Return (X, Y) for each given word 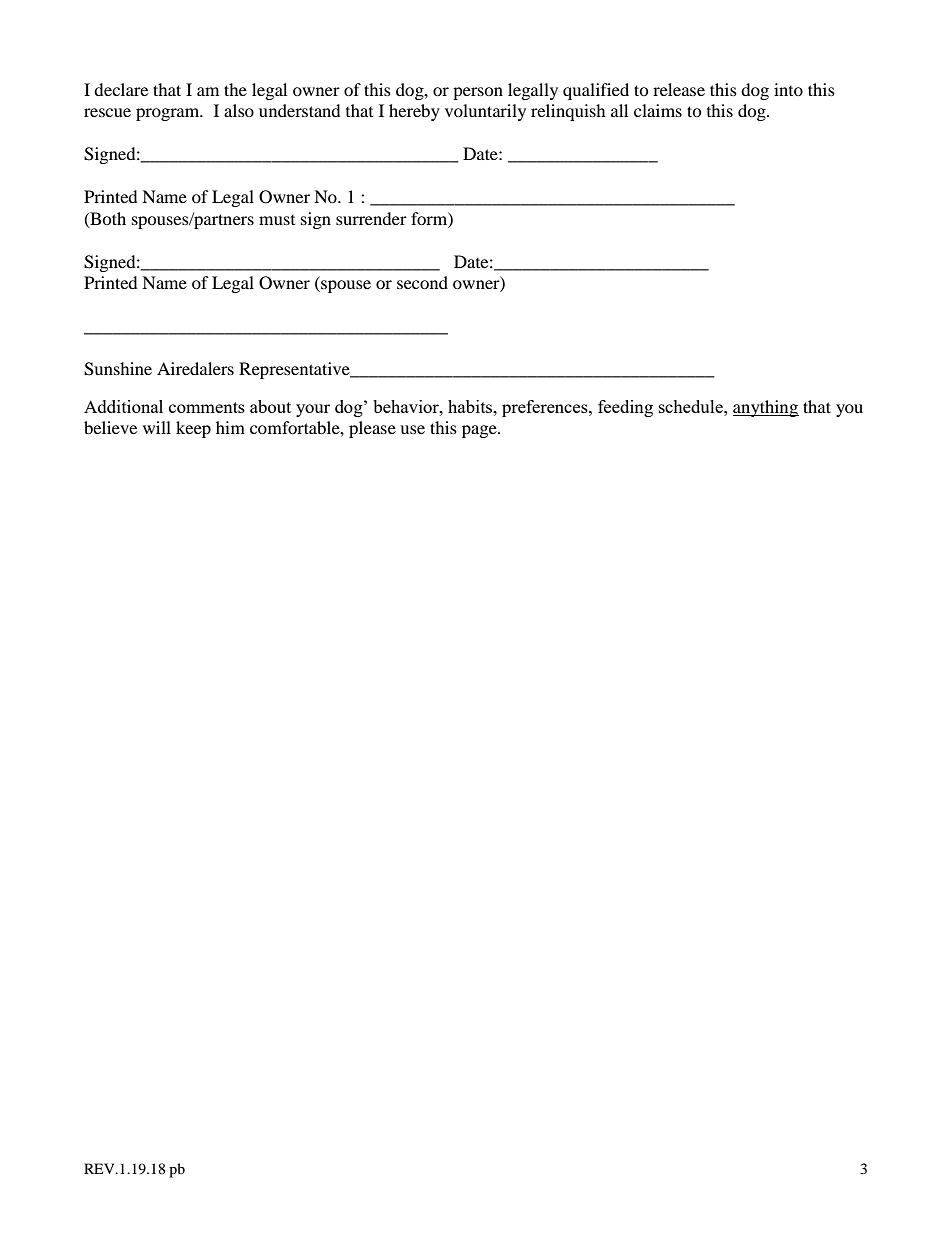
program (169, 114)
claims (658, 110)
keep (193, 429)
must (277, 220)
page (480, 431)
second (422, 282)
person (478, 93)
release (679, 89)
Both (107, 219)
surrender (371, 218)
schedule (692, 406)
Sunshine (118, 369)
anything (766, 408)
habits (471, 406)
